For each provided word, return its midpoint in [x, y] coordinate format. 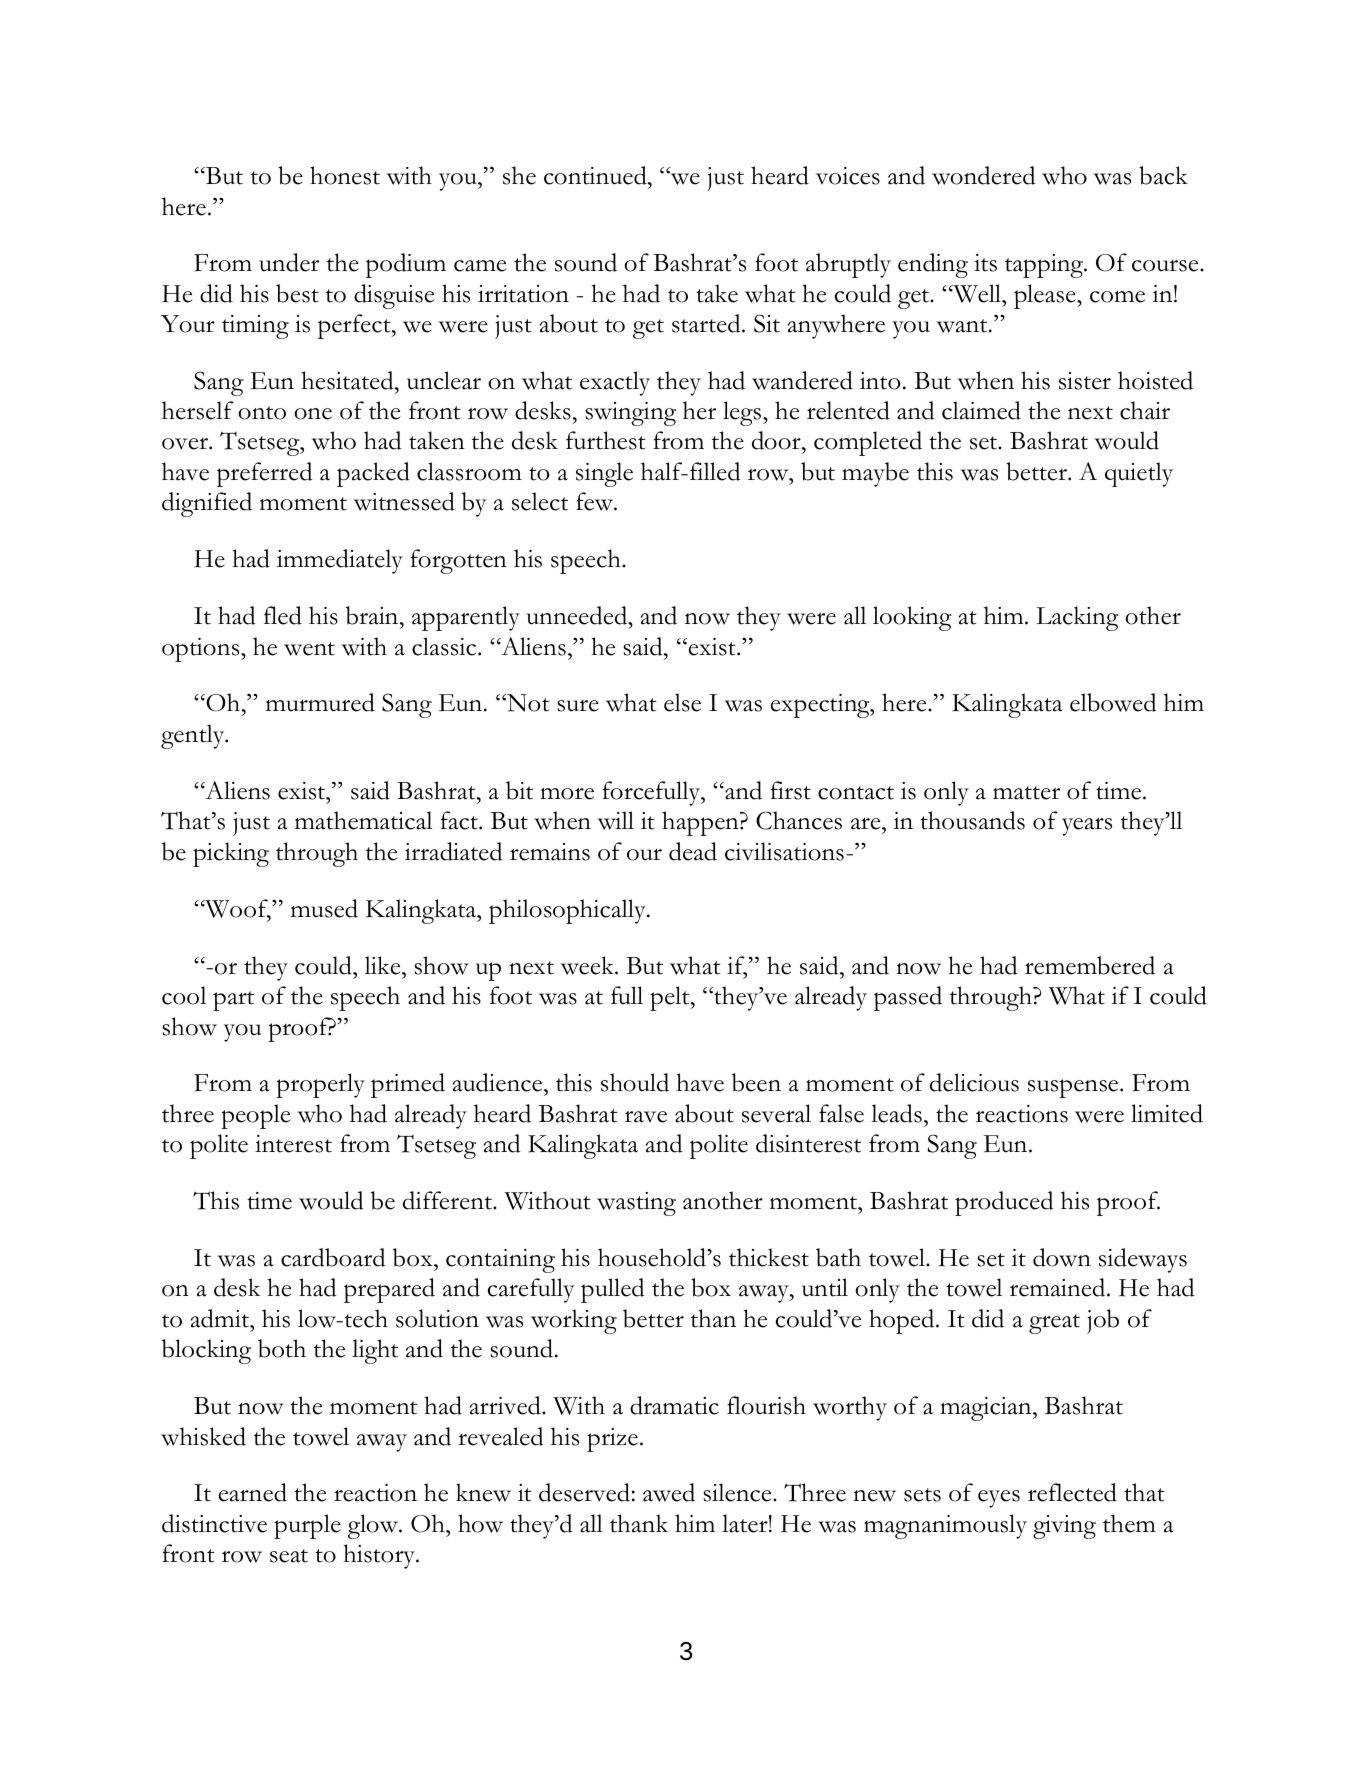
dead [693, 851]
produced [1004, 1203]
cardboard [333, 1257]
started [707, 323]
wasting [636, 1204]
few [595, 501]
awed [669, 1492]
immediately [340, 561]
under [289, 262]
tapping [1045, 266]
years [1087, 826]
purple [307, 1526]
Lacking [1077, 618]
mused [324, 908]
